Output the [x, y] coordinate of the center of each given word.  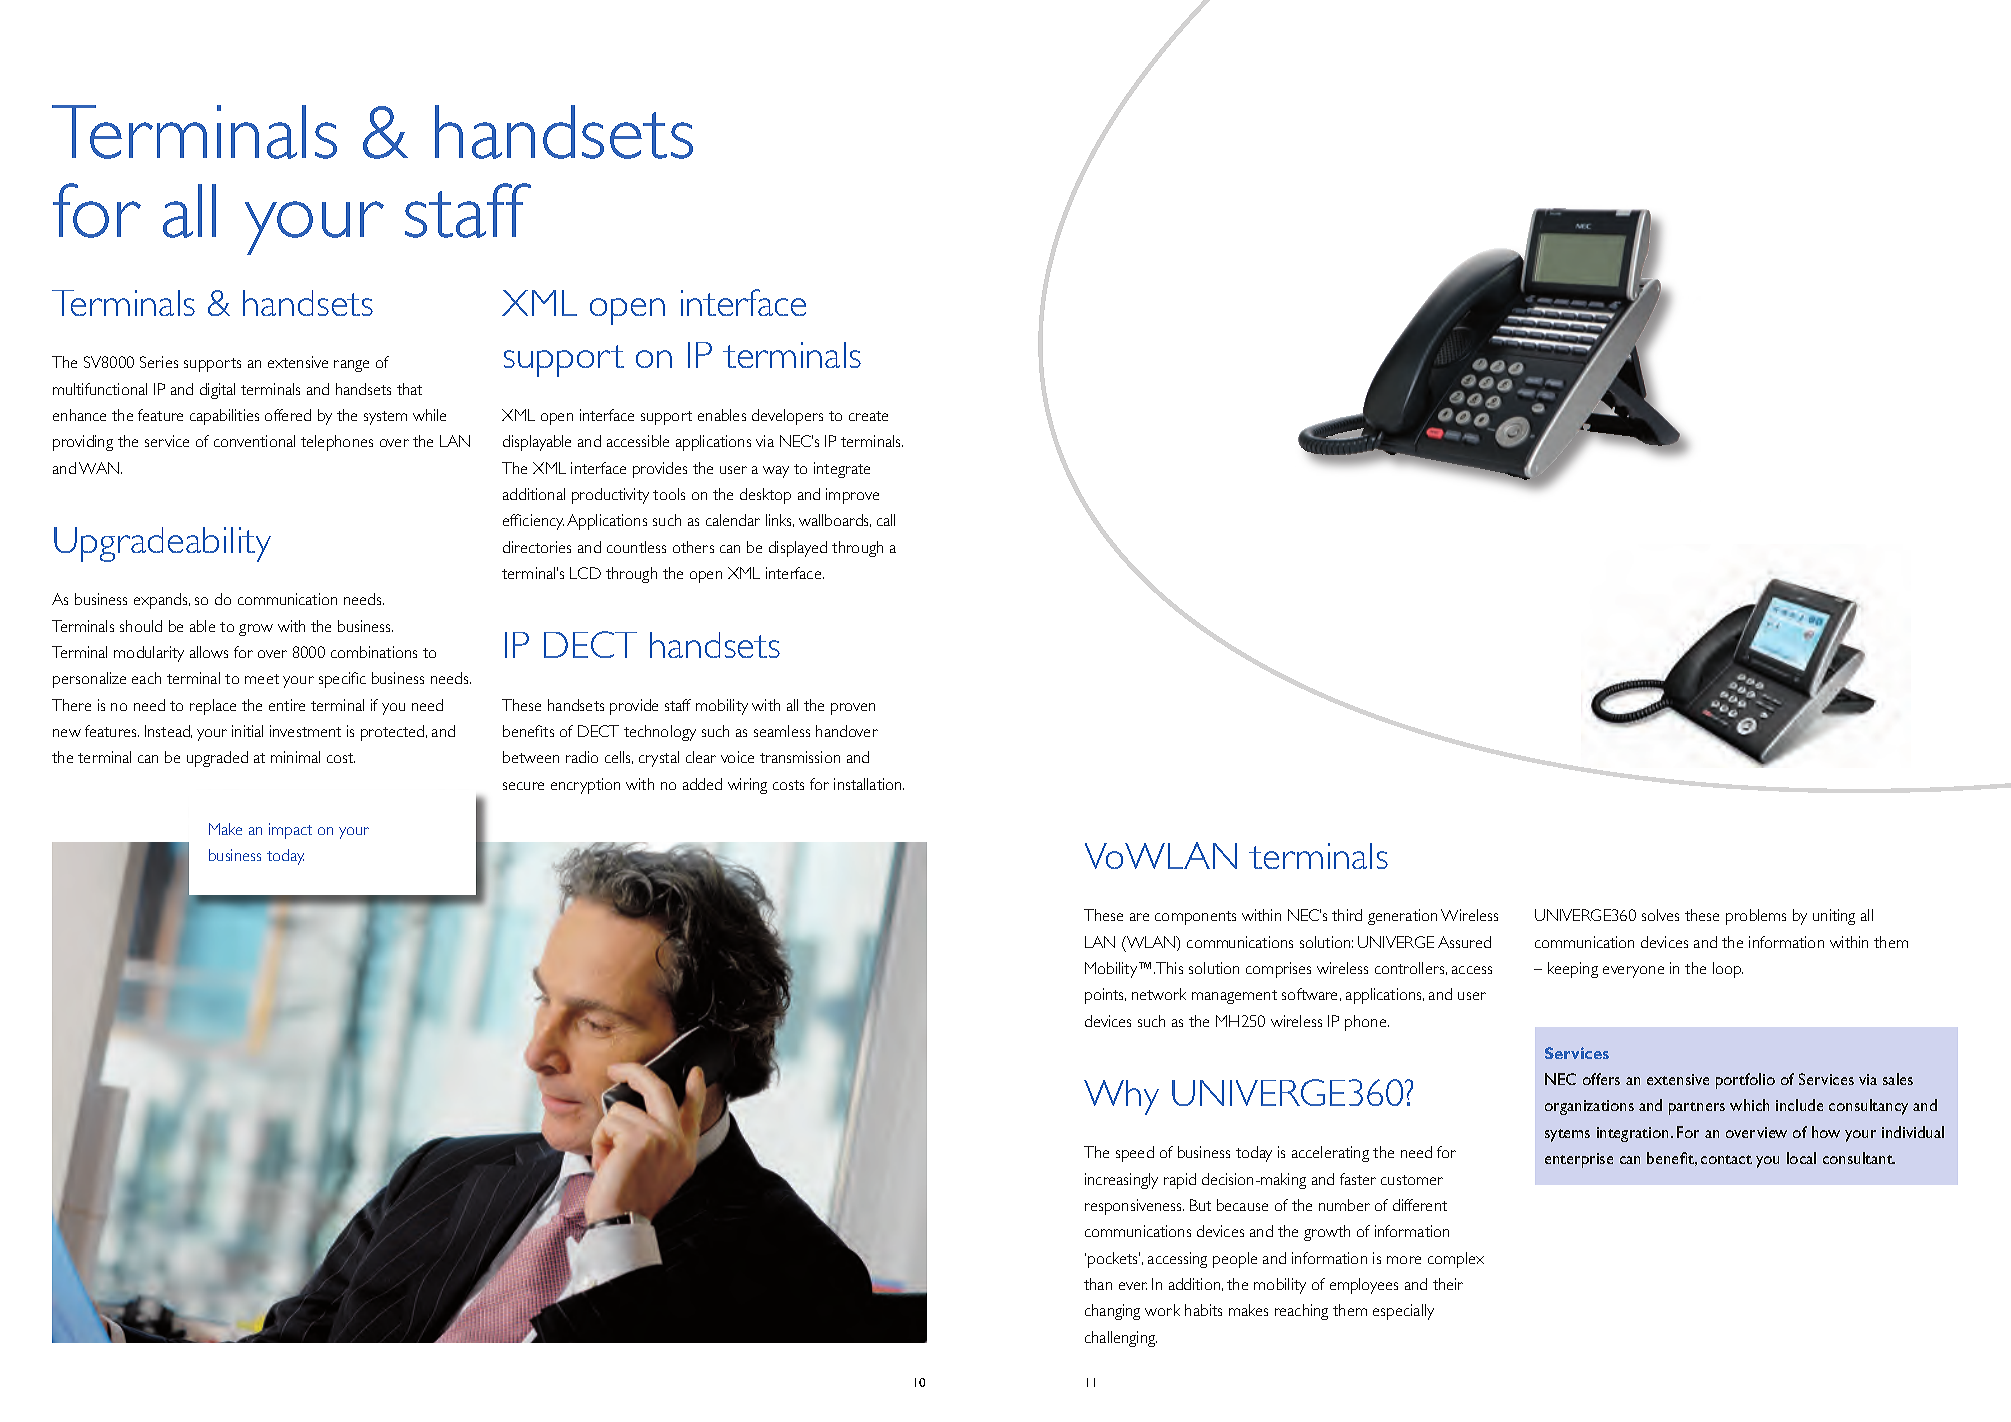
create [868, 416]
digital [217, 391]
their [1448, 1284]
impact [290, 831]
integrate [842, 470]
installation [869, 784]
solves [1660, 915]
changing [1112, 1312]
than [1098, 1284]
